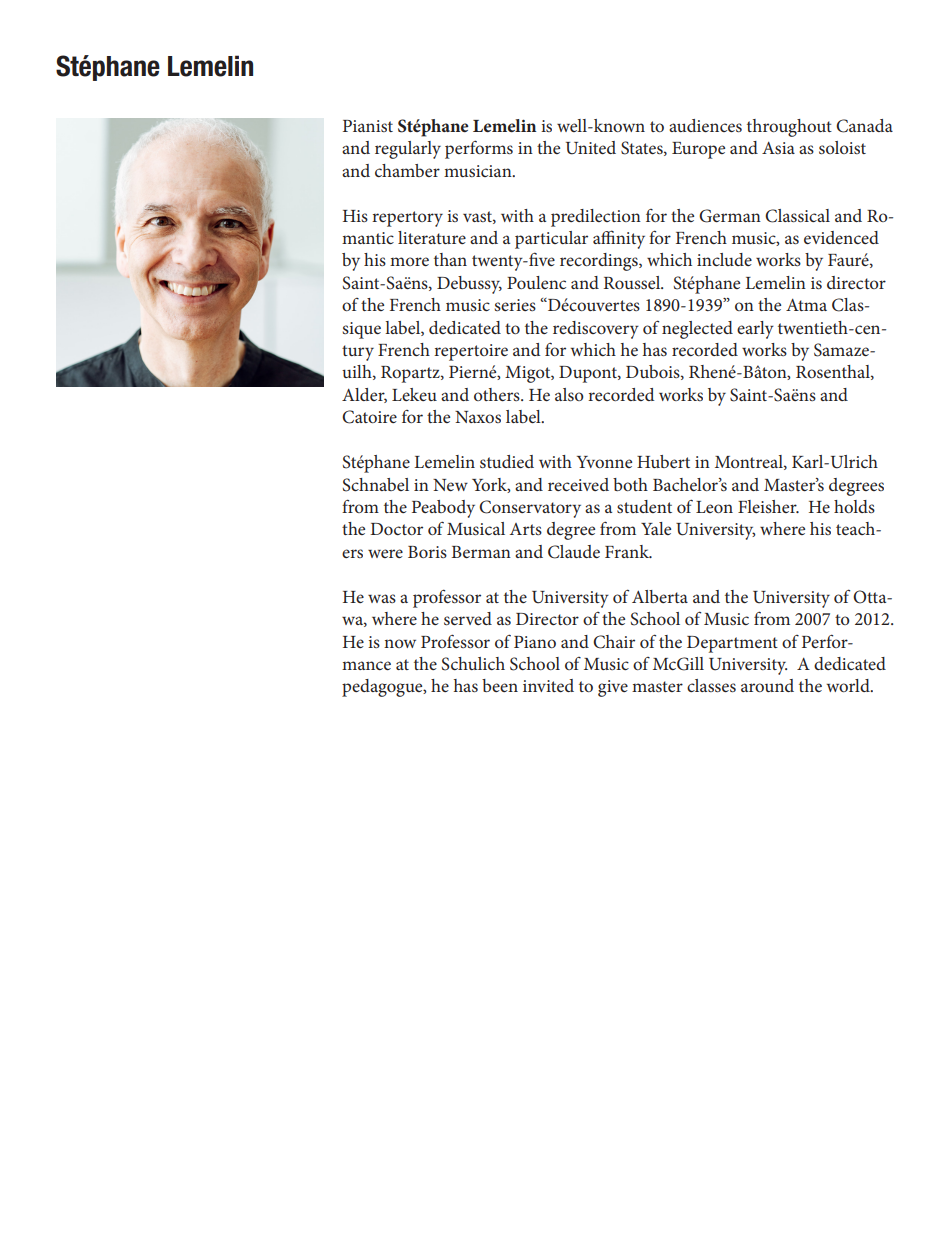 This page has height=1233, width=952. Describe the element at coordinates (591, 148) in the page. I see `United` at that location.
